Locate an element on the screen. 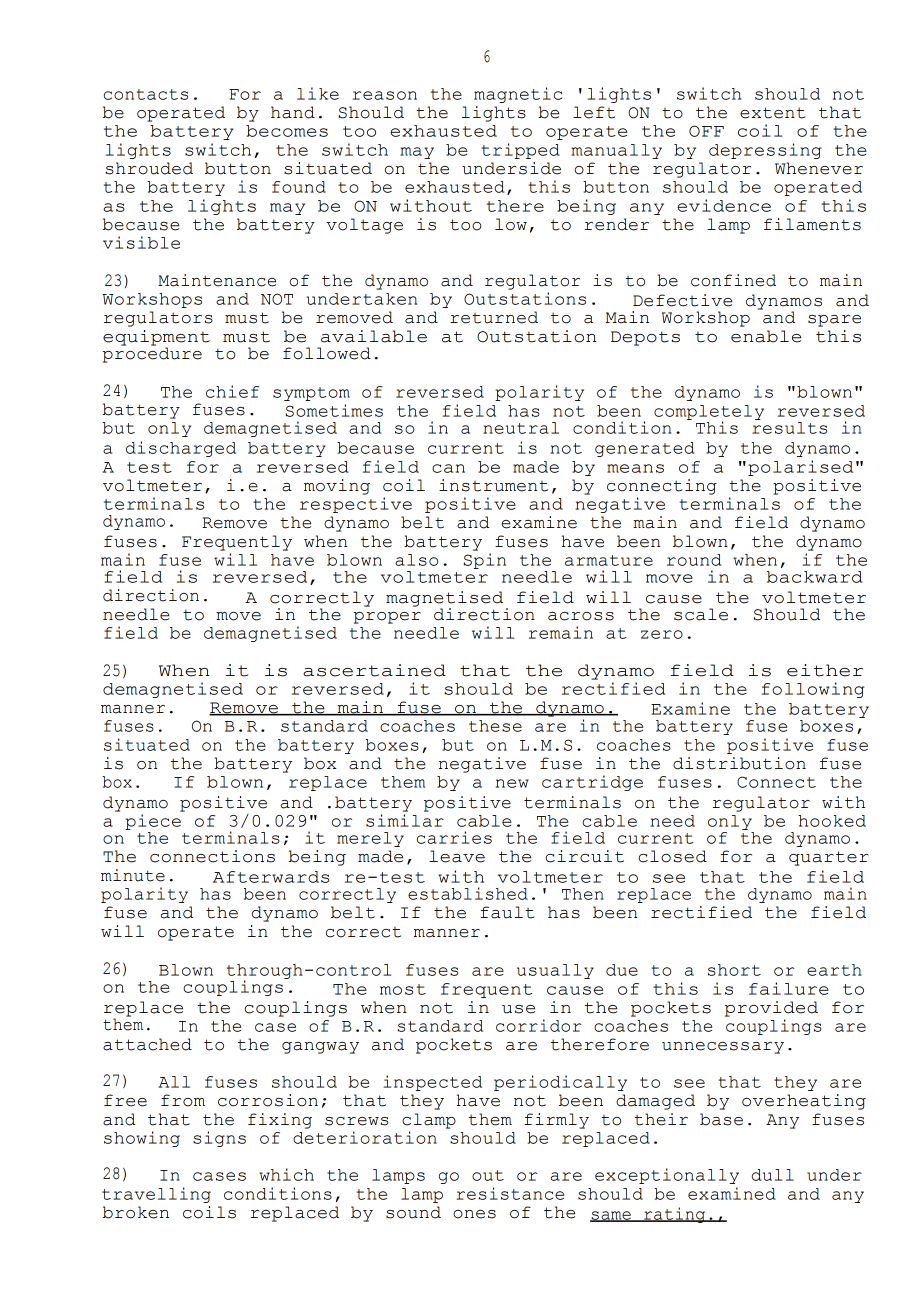 This screenshot has height=1305, width=924. hooked is located at coordinates (832, 821).
